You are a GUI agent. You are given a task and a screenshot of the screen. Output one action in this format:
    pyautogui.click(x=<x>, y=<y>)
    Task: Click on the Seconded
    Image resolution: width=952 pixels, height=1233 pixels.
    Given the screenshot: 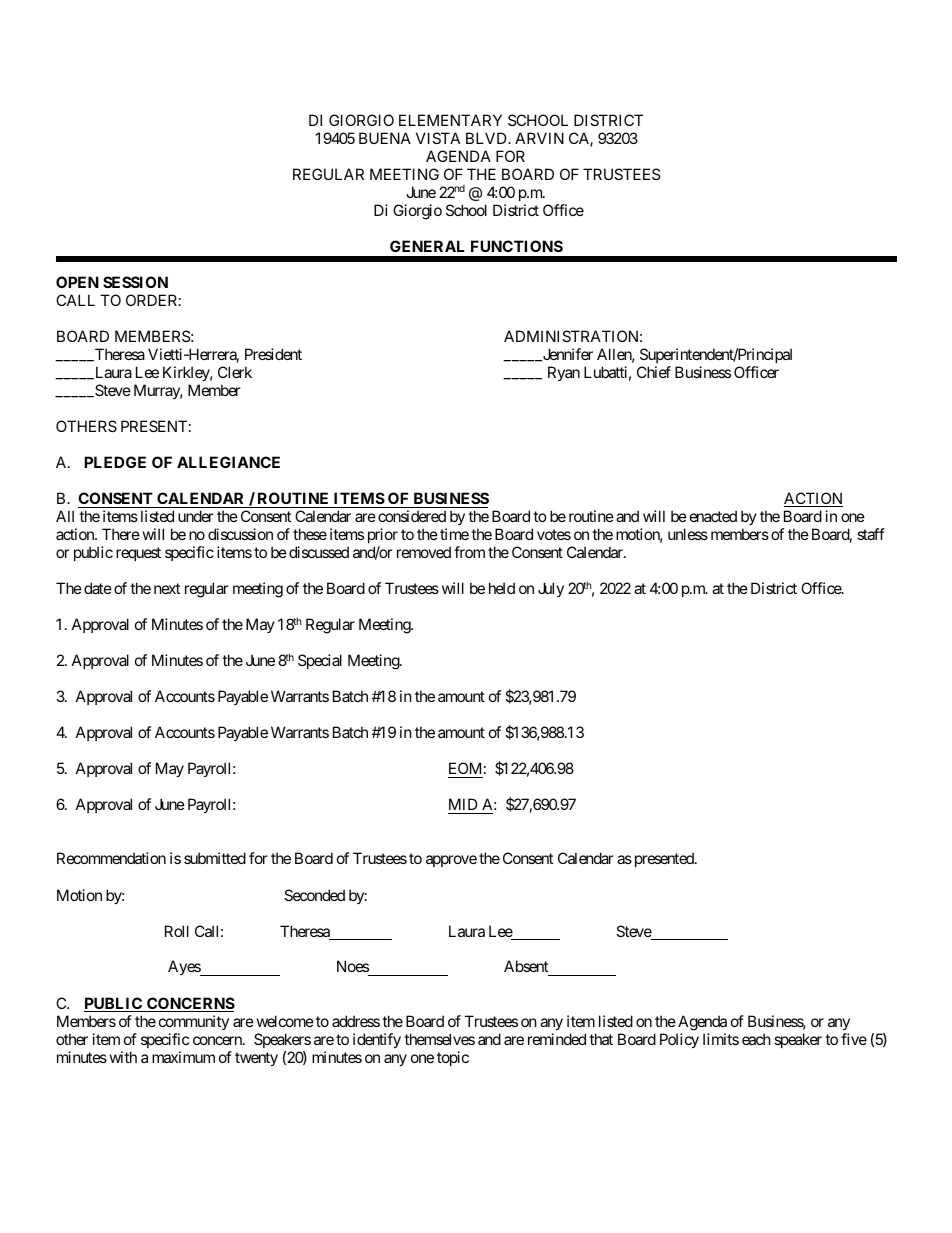 What is the action you would take?
    pyautogui.click(x=314, y=895)
